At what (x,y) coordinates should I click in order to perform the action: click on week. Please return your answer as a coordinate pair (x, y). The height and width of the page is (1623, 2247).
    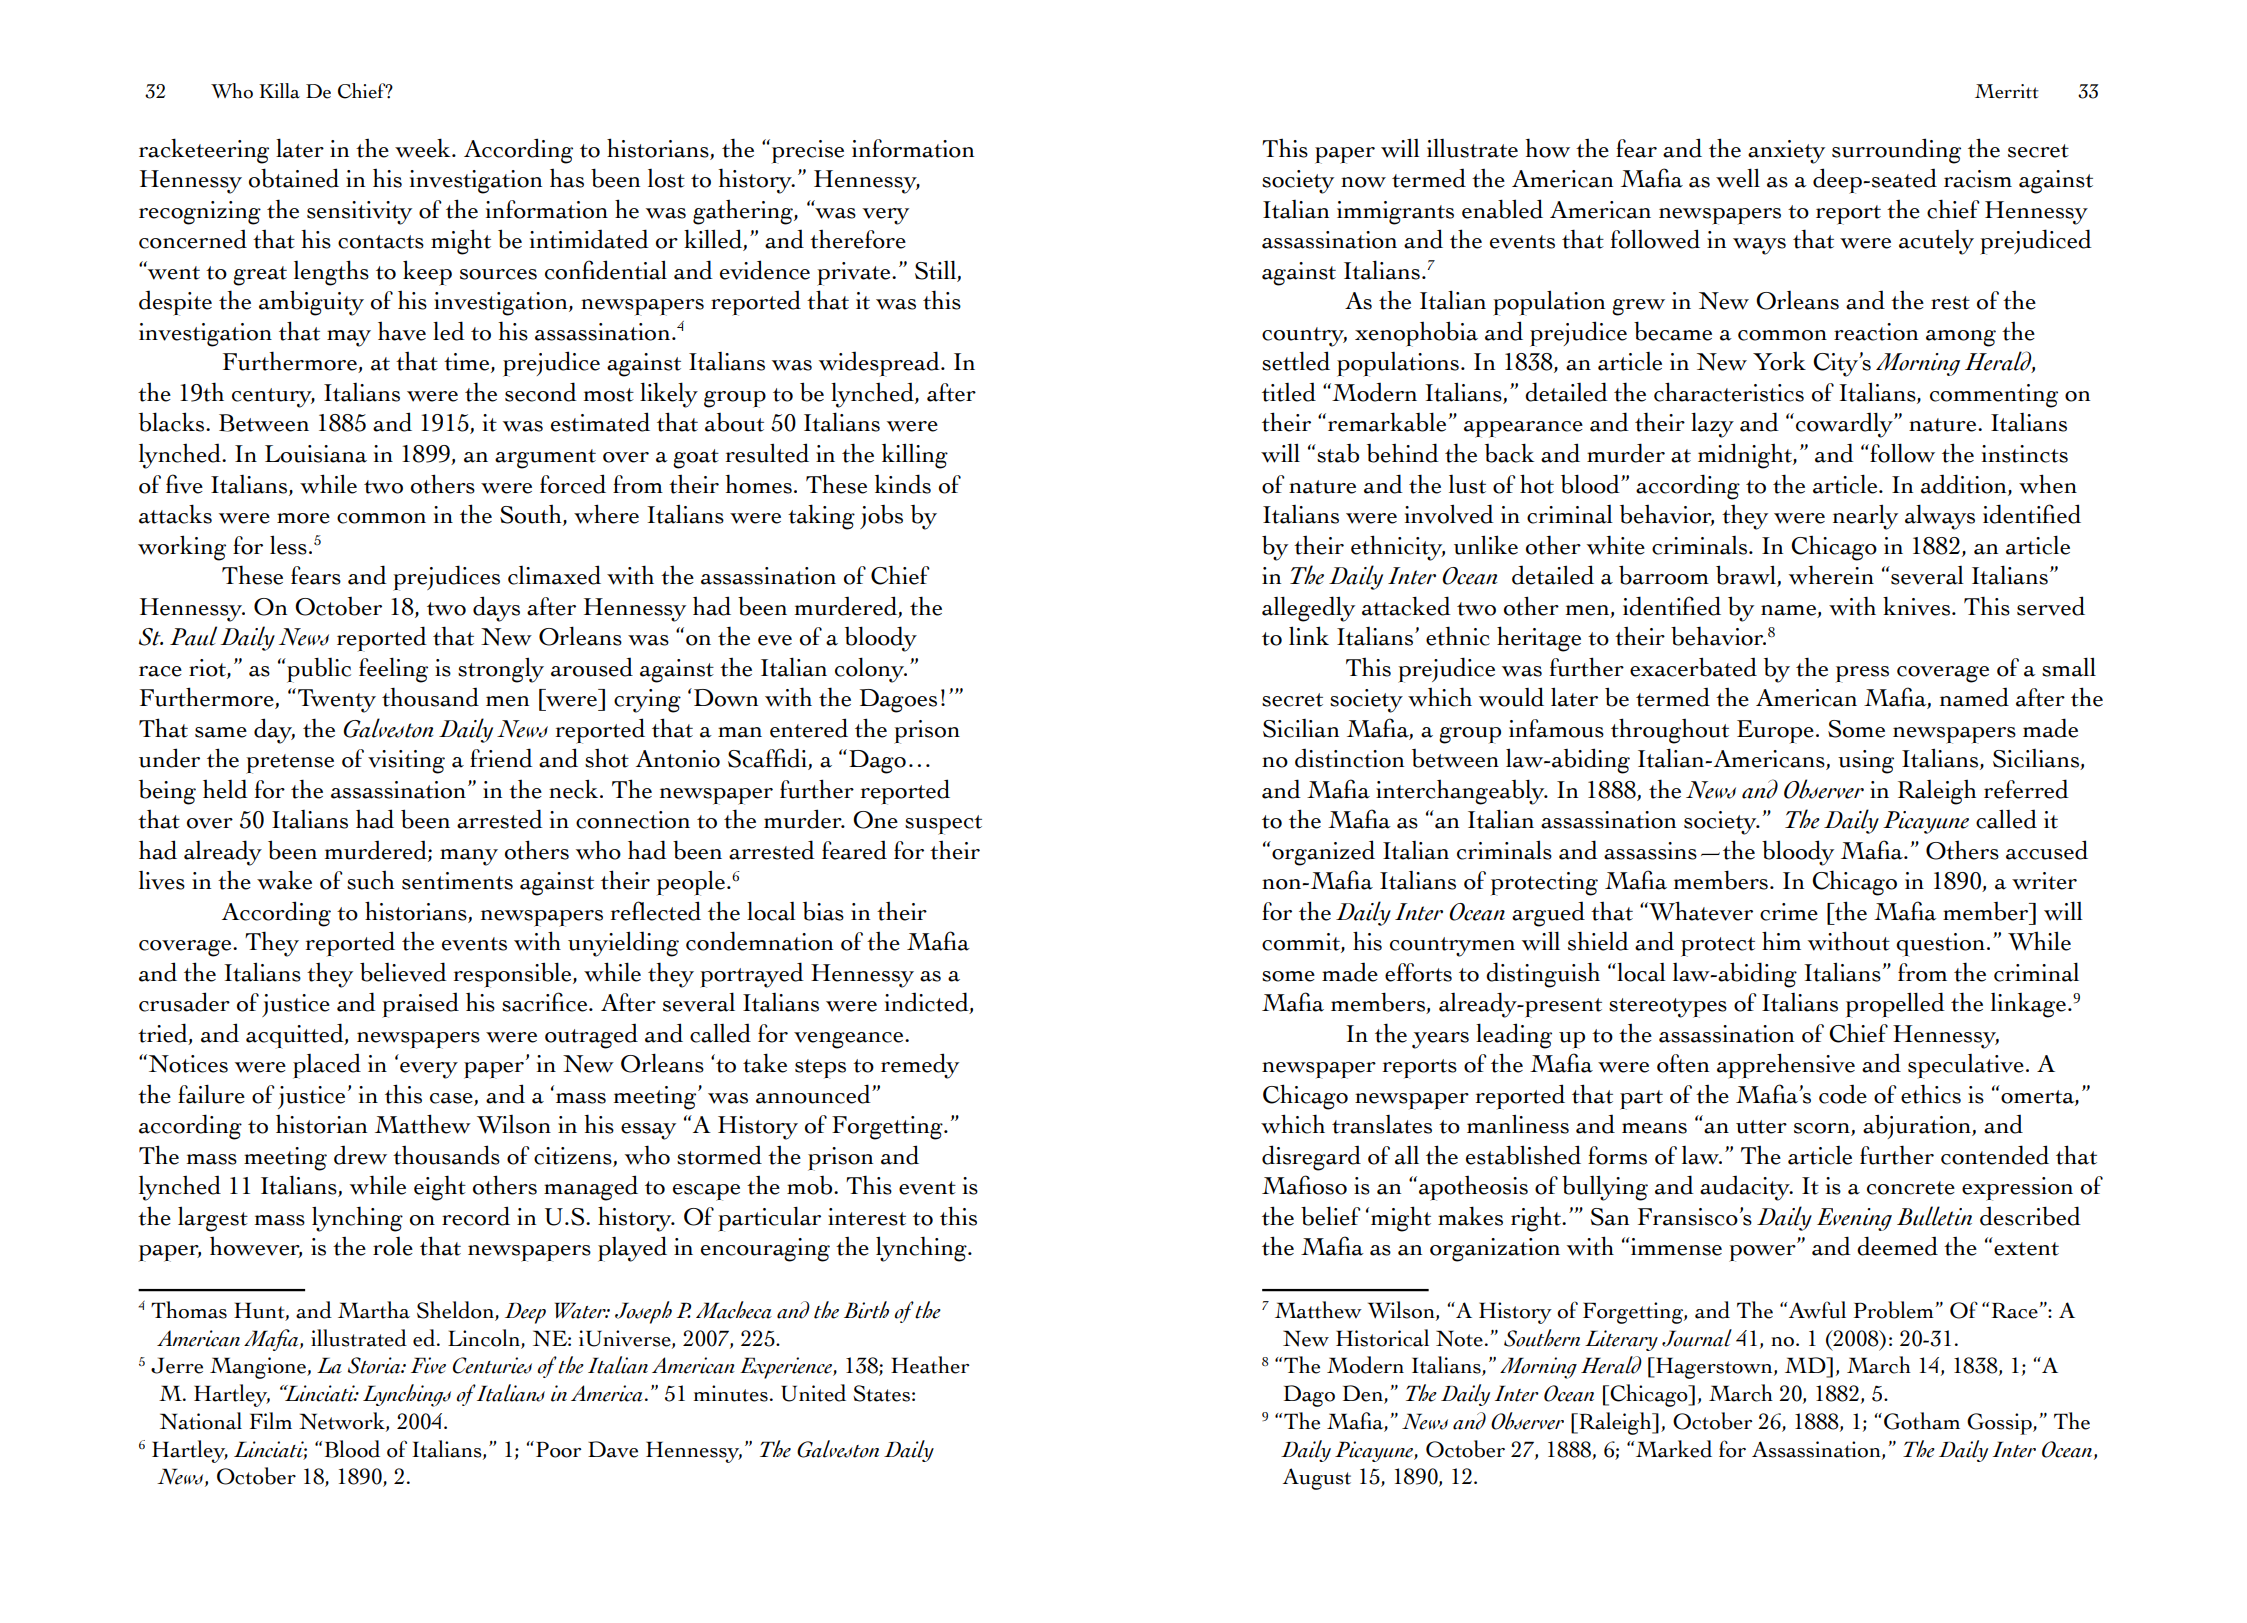
    Looking at the image, I should click on (424, 148).
